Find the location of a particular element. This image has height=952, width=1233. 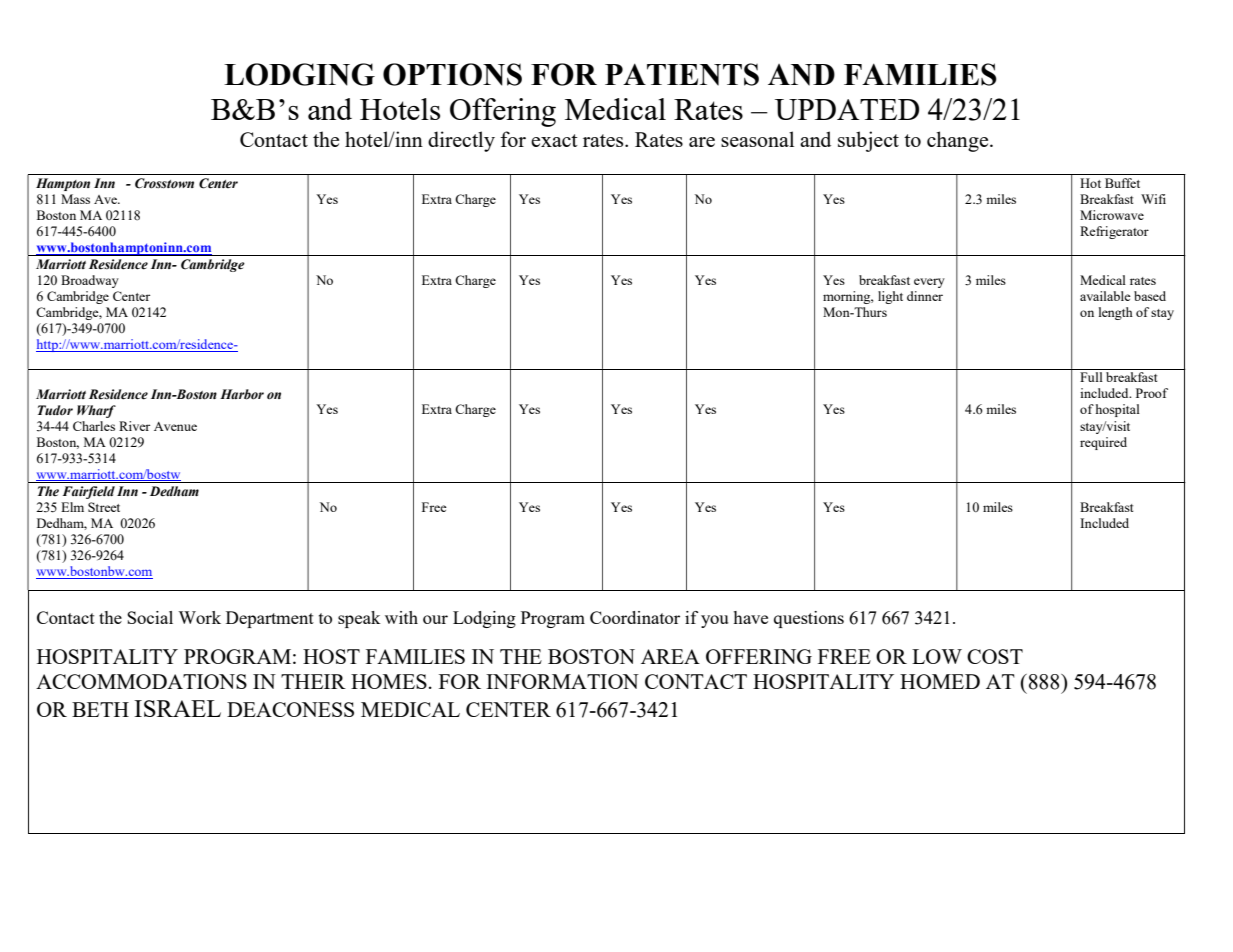

light is located at coordinates (890, 297).
